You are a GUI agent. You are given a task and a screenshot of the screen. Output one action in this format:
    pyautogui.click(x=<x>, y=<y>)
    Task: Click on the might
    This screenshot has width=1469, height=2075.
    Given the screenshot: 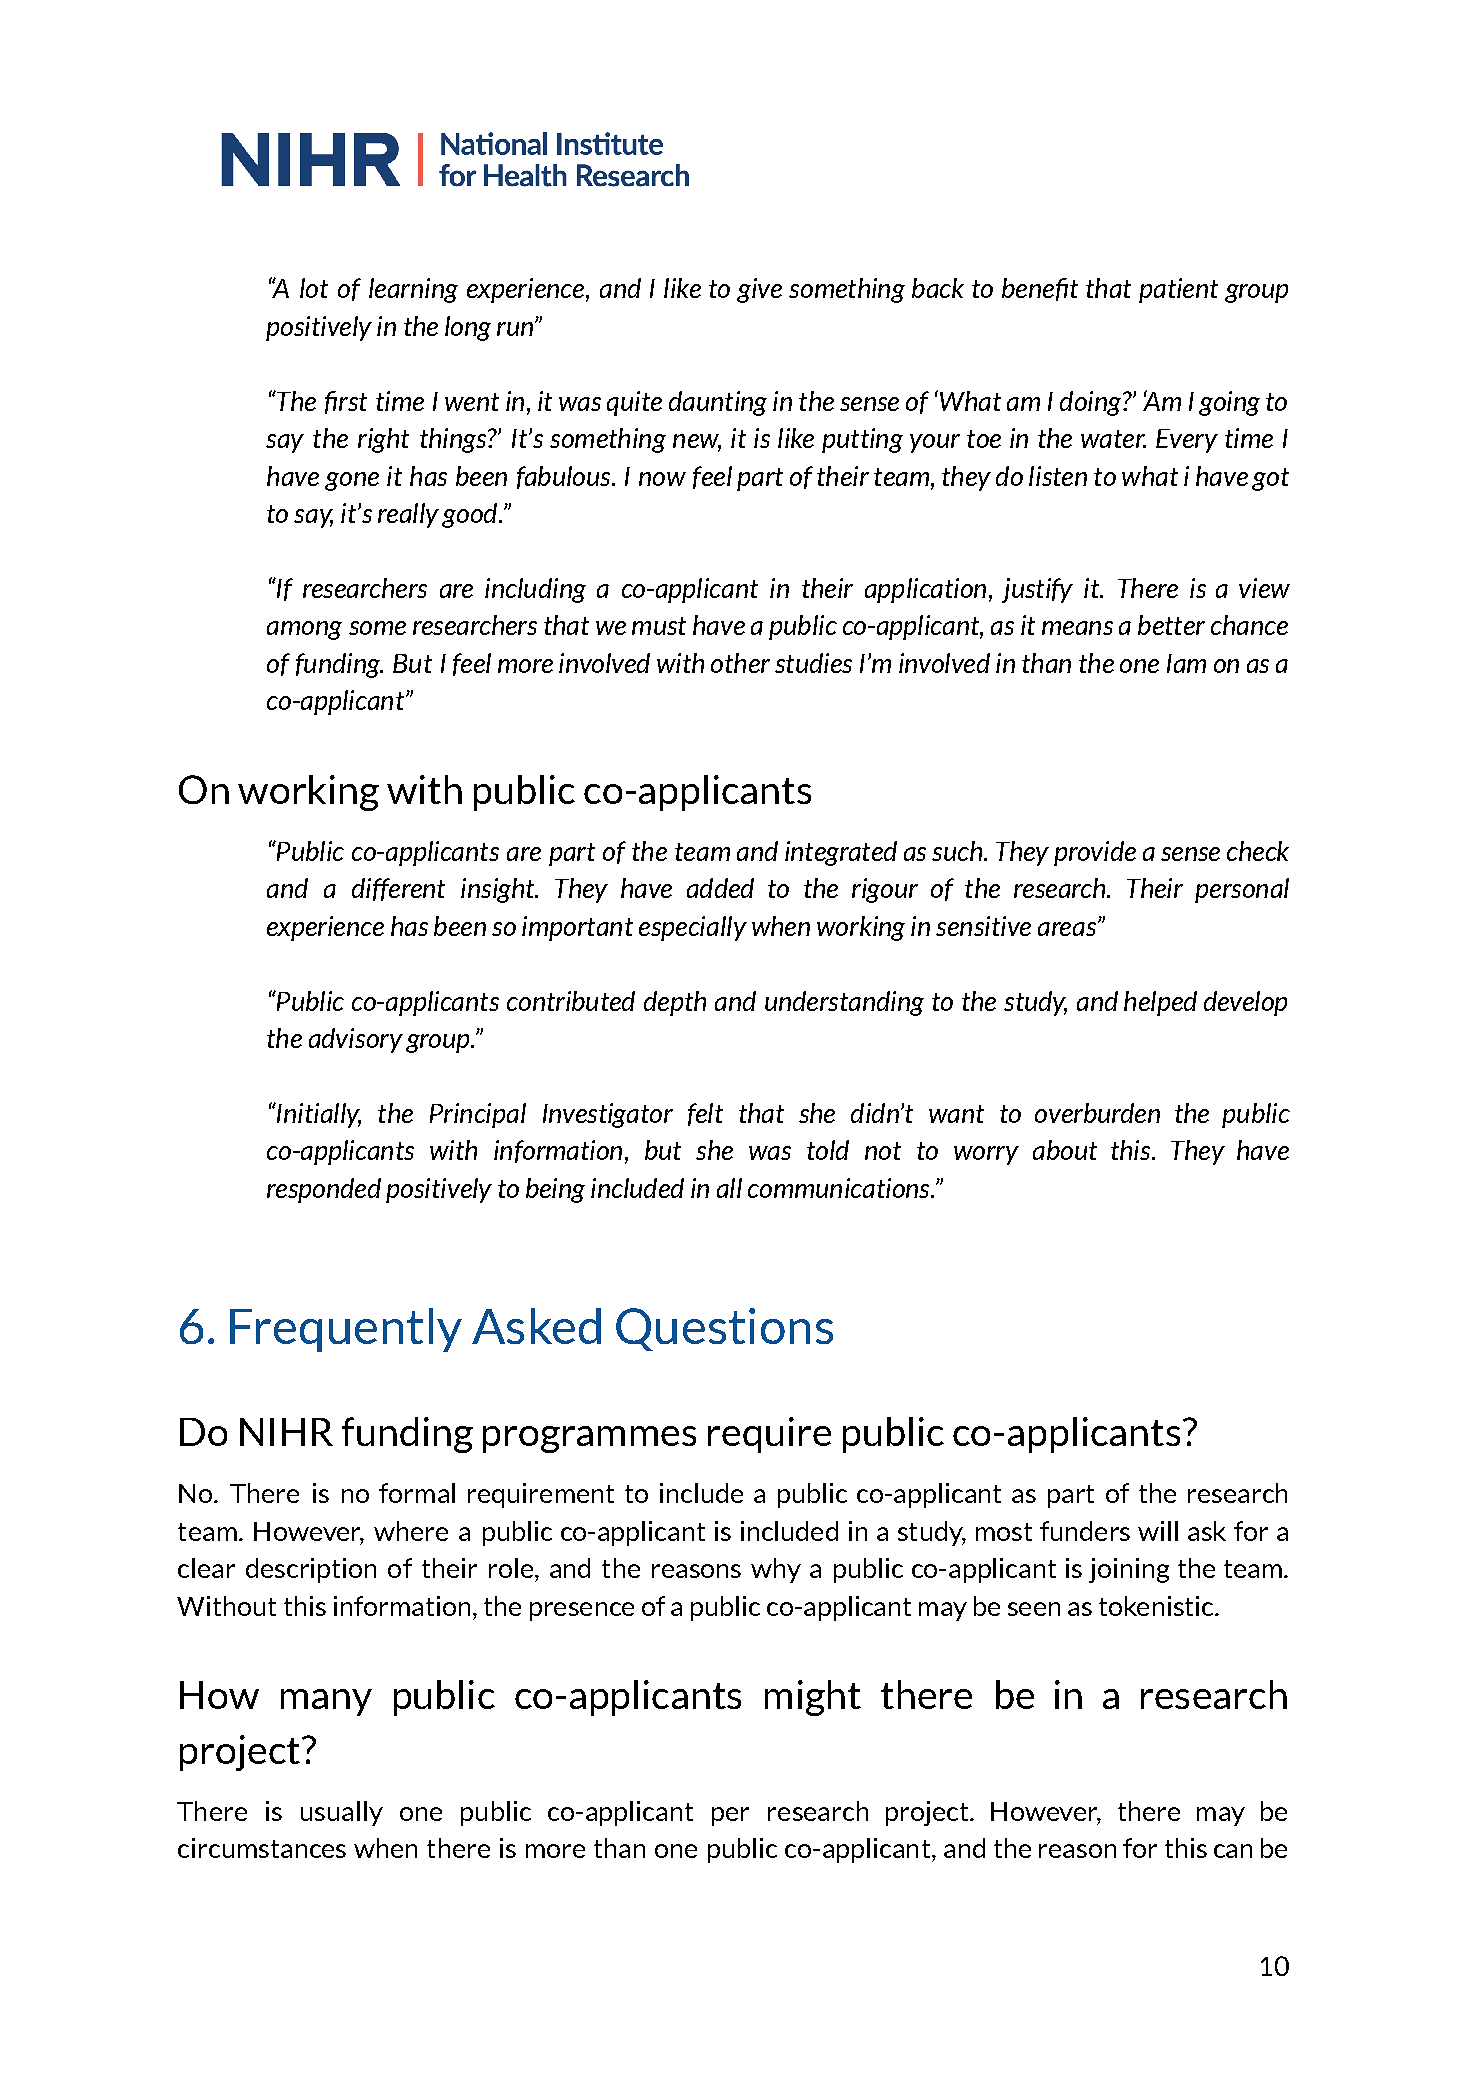 What is the action you would take?
    pyautogui.click(x=813, y=1698)
